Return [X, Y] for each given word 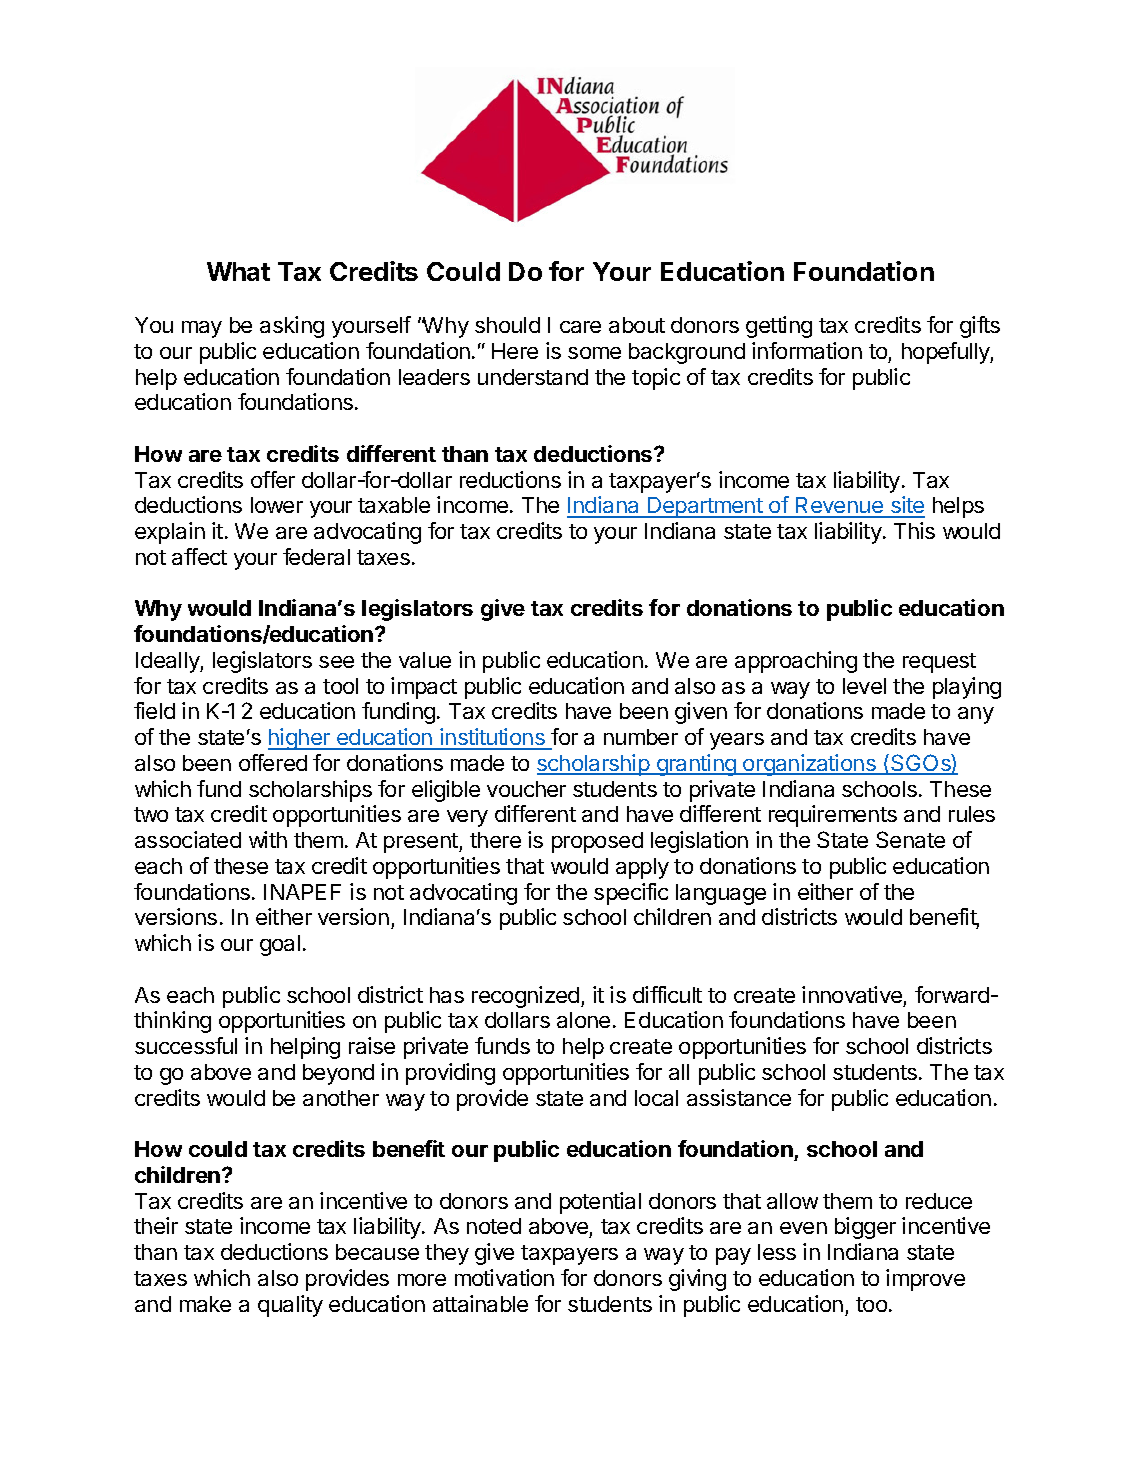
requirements [833, 816]
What [238, 271]
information [807, 350]
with [268, 839]
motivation [504, 1277]
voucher [526, 789]
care [580, 327]
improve [925, 1280]
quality [290, 1306]
